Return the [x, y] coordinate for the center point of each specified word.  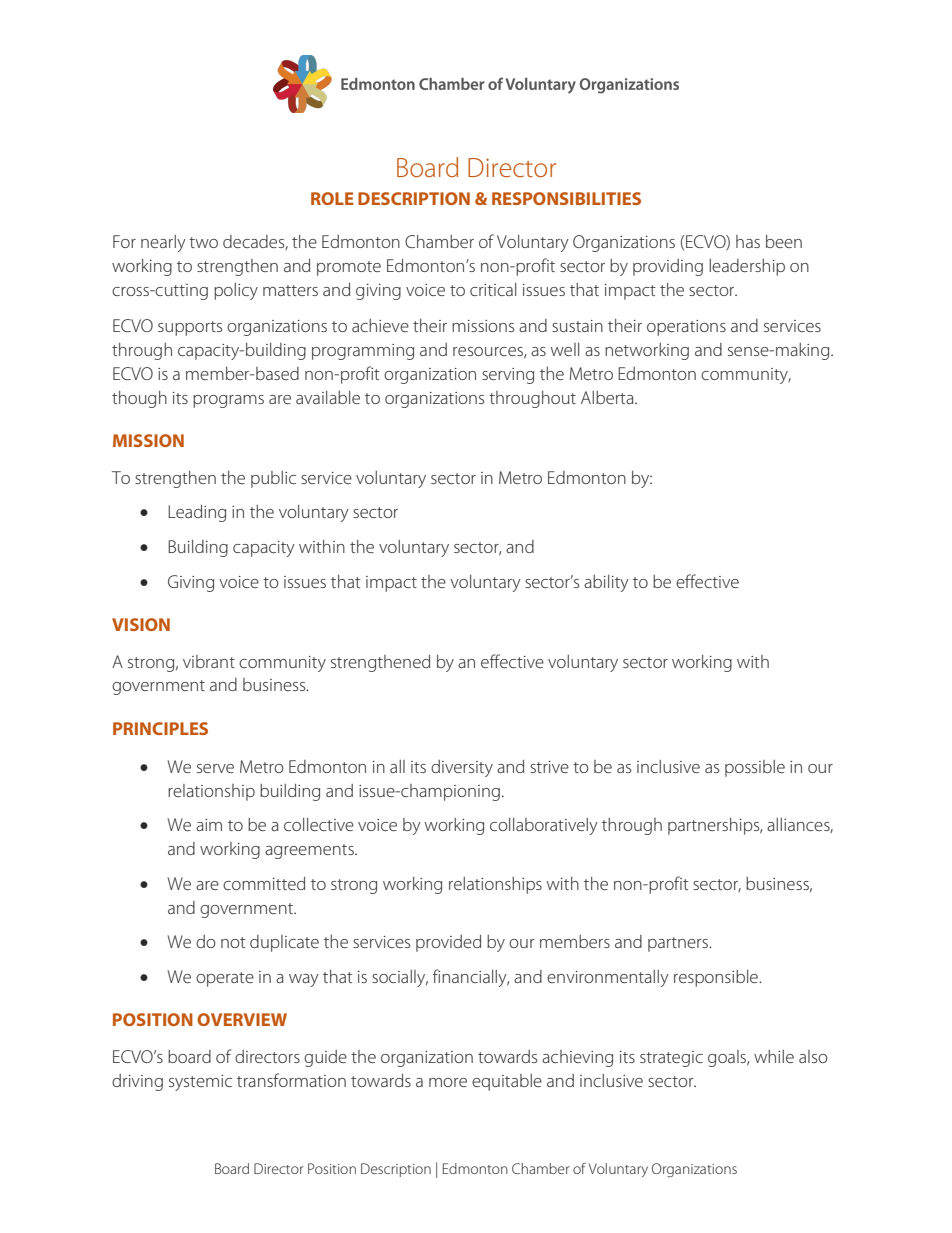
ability [606, 583]
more [448, 1082]
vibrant [209, 661]
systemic [200, 1083]
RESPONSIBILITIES [566, 198]
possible [755, 768]
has [748, 241]
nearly [163, 243]
